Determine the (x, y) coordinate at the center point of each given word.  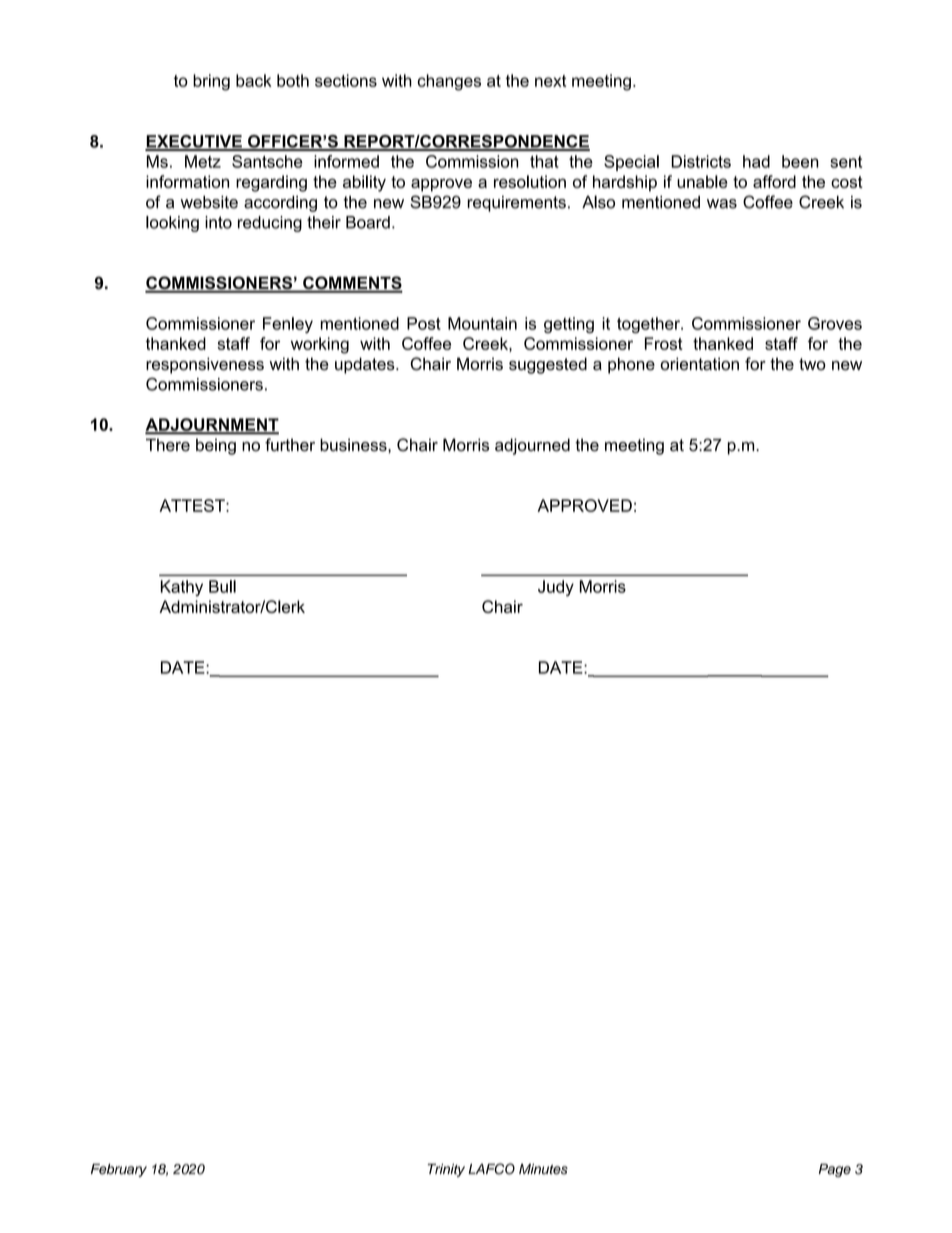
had (756, 161)
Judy (556, 588)
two (812, 364)
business (354, 445)
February (119, 1170)
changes (449, 82)
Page (835, 1170)
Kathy (182, 588)
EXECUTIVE (194, 142)
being (216, 446)
